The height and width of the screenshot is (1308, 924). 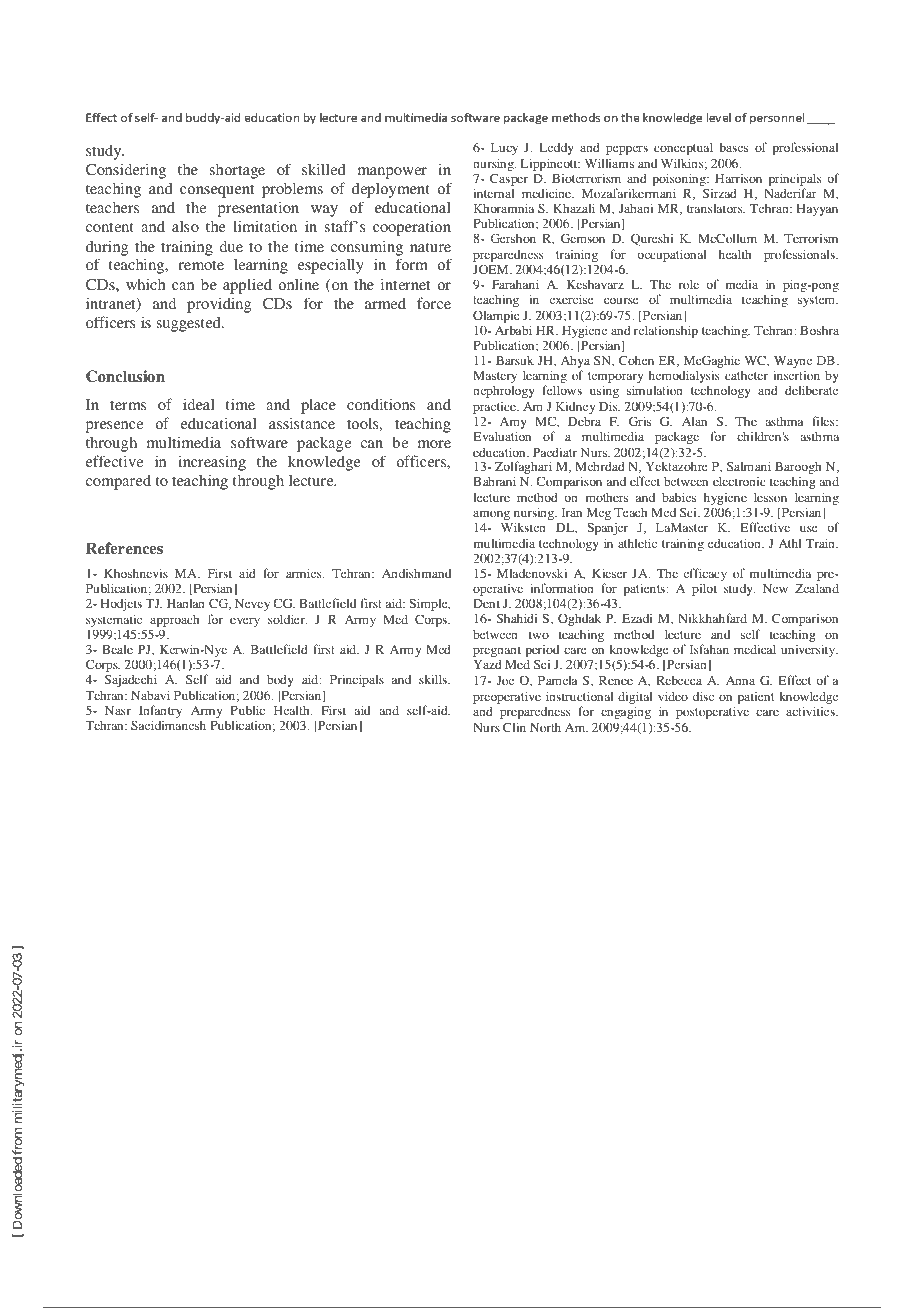 What do you see at coordinates (824, 421) in the screenshot?
I see `files` at bounding box center [824, 421].
